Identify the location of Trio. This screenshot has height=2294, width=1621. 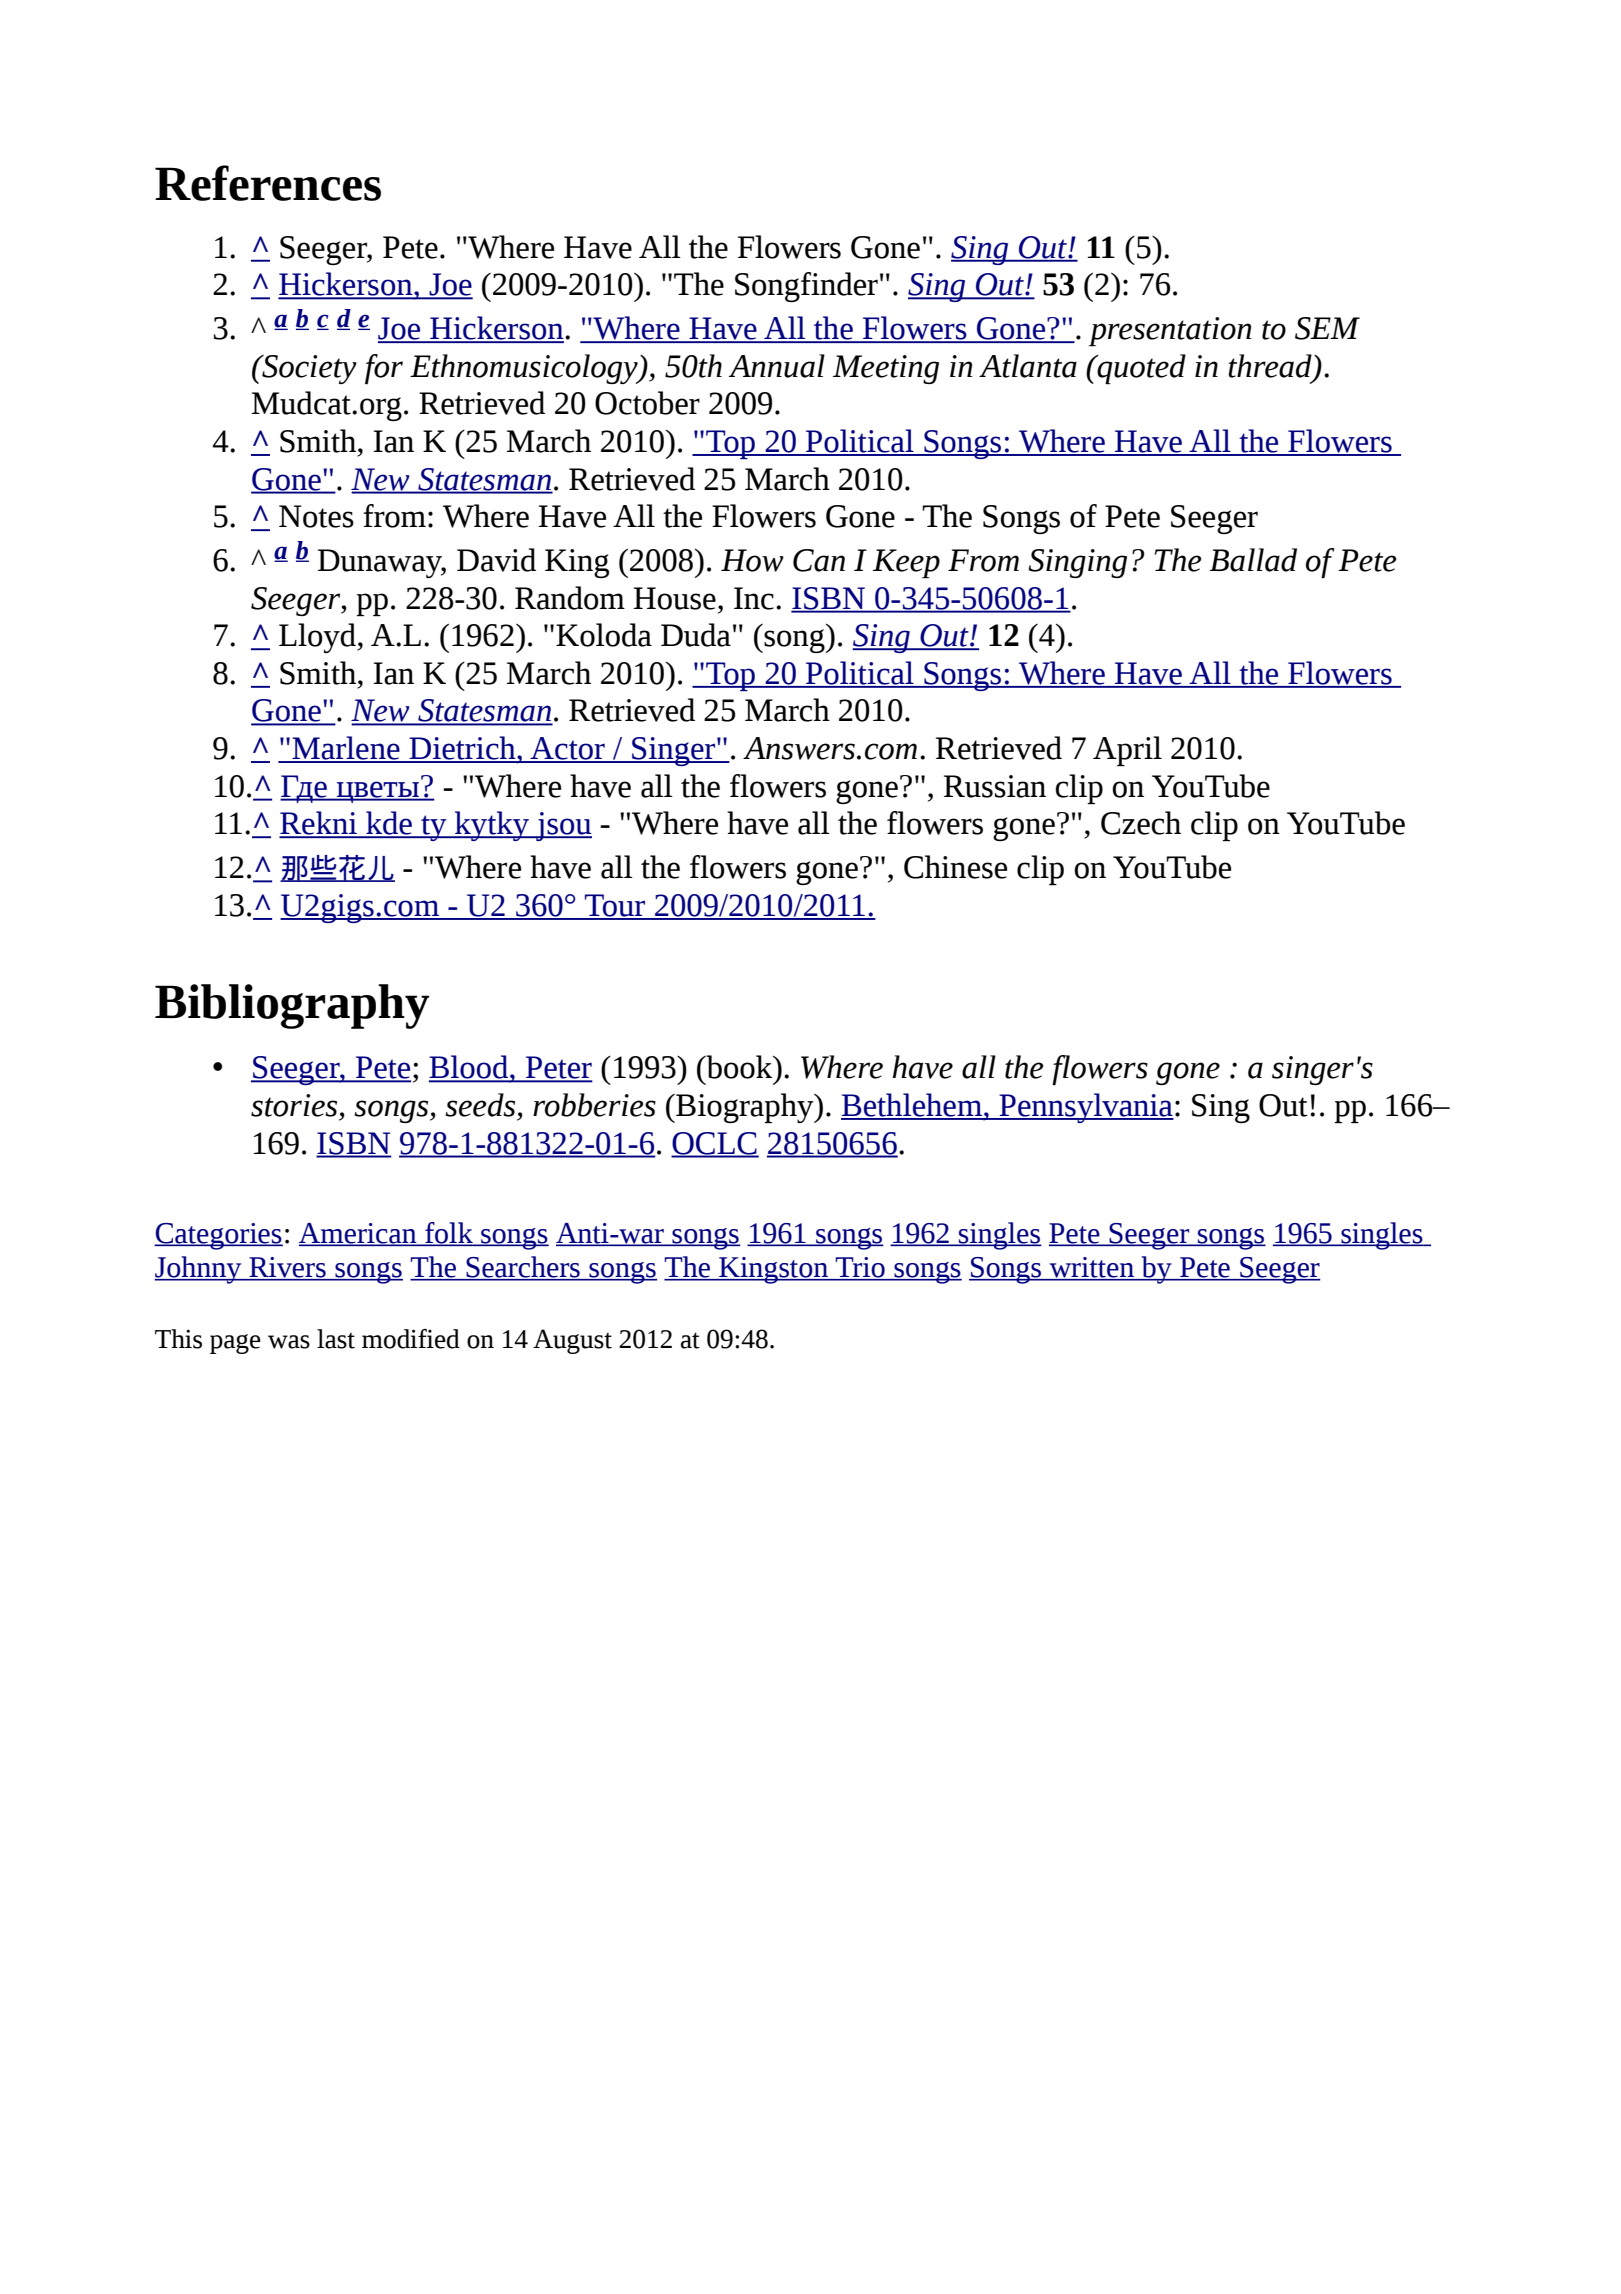
(860, 1268).
